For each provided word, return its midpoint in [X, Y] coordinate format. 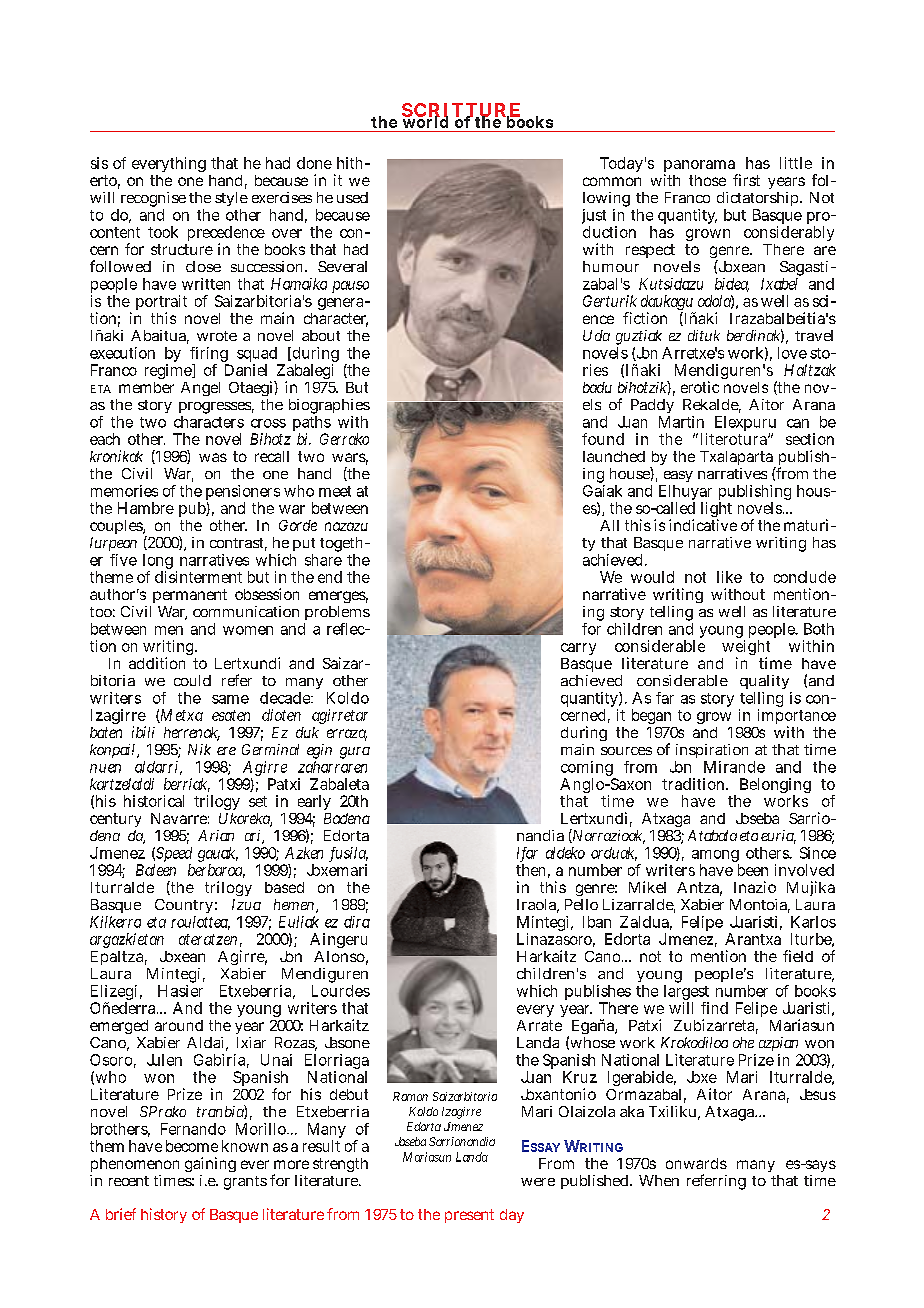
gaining [210, 1164]
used [352, 197]
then [530, 870]
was [213, 457]
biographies [329, 408]
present [469, 1216]
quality [765, 684]
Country [184, 908]
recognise [152, 201]
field [798, 956]
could [192, 680]
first [746, 180]
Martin [681, 422]
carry [578, 649]
